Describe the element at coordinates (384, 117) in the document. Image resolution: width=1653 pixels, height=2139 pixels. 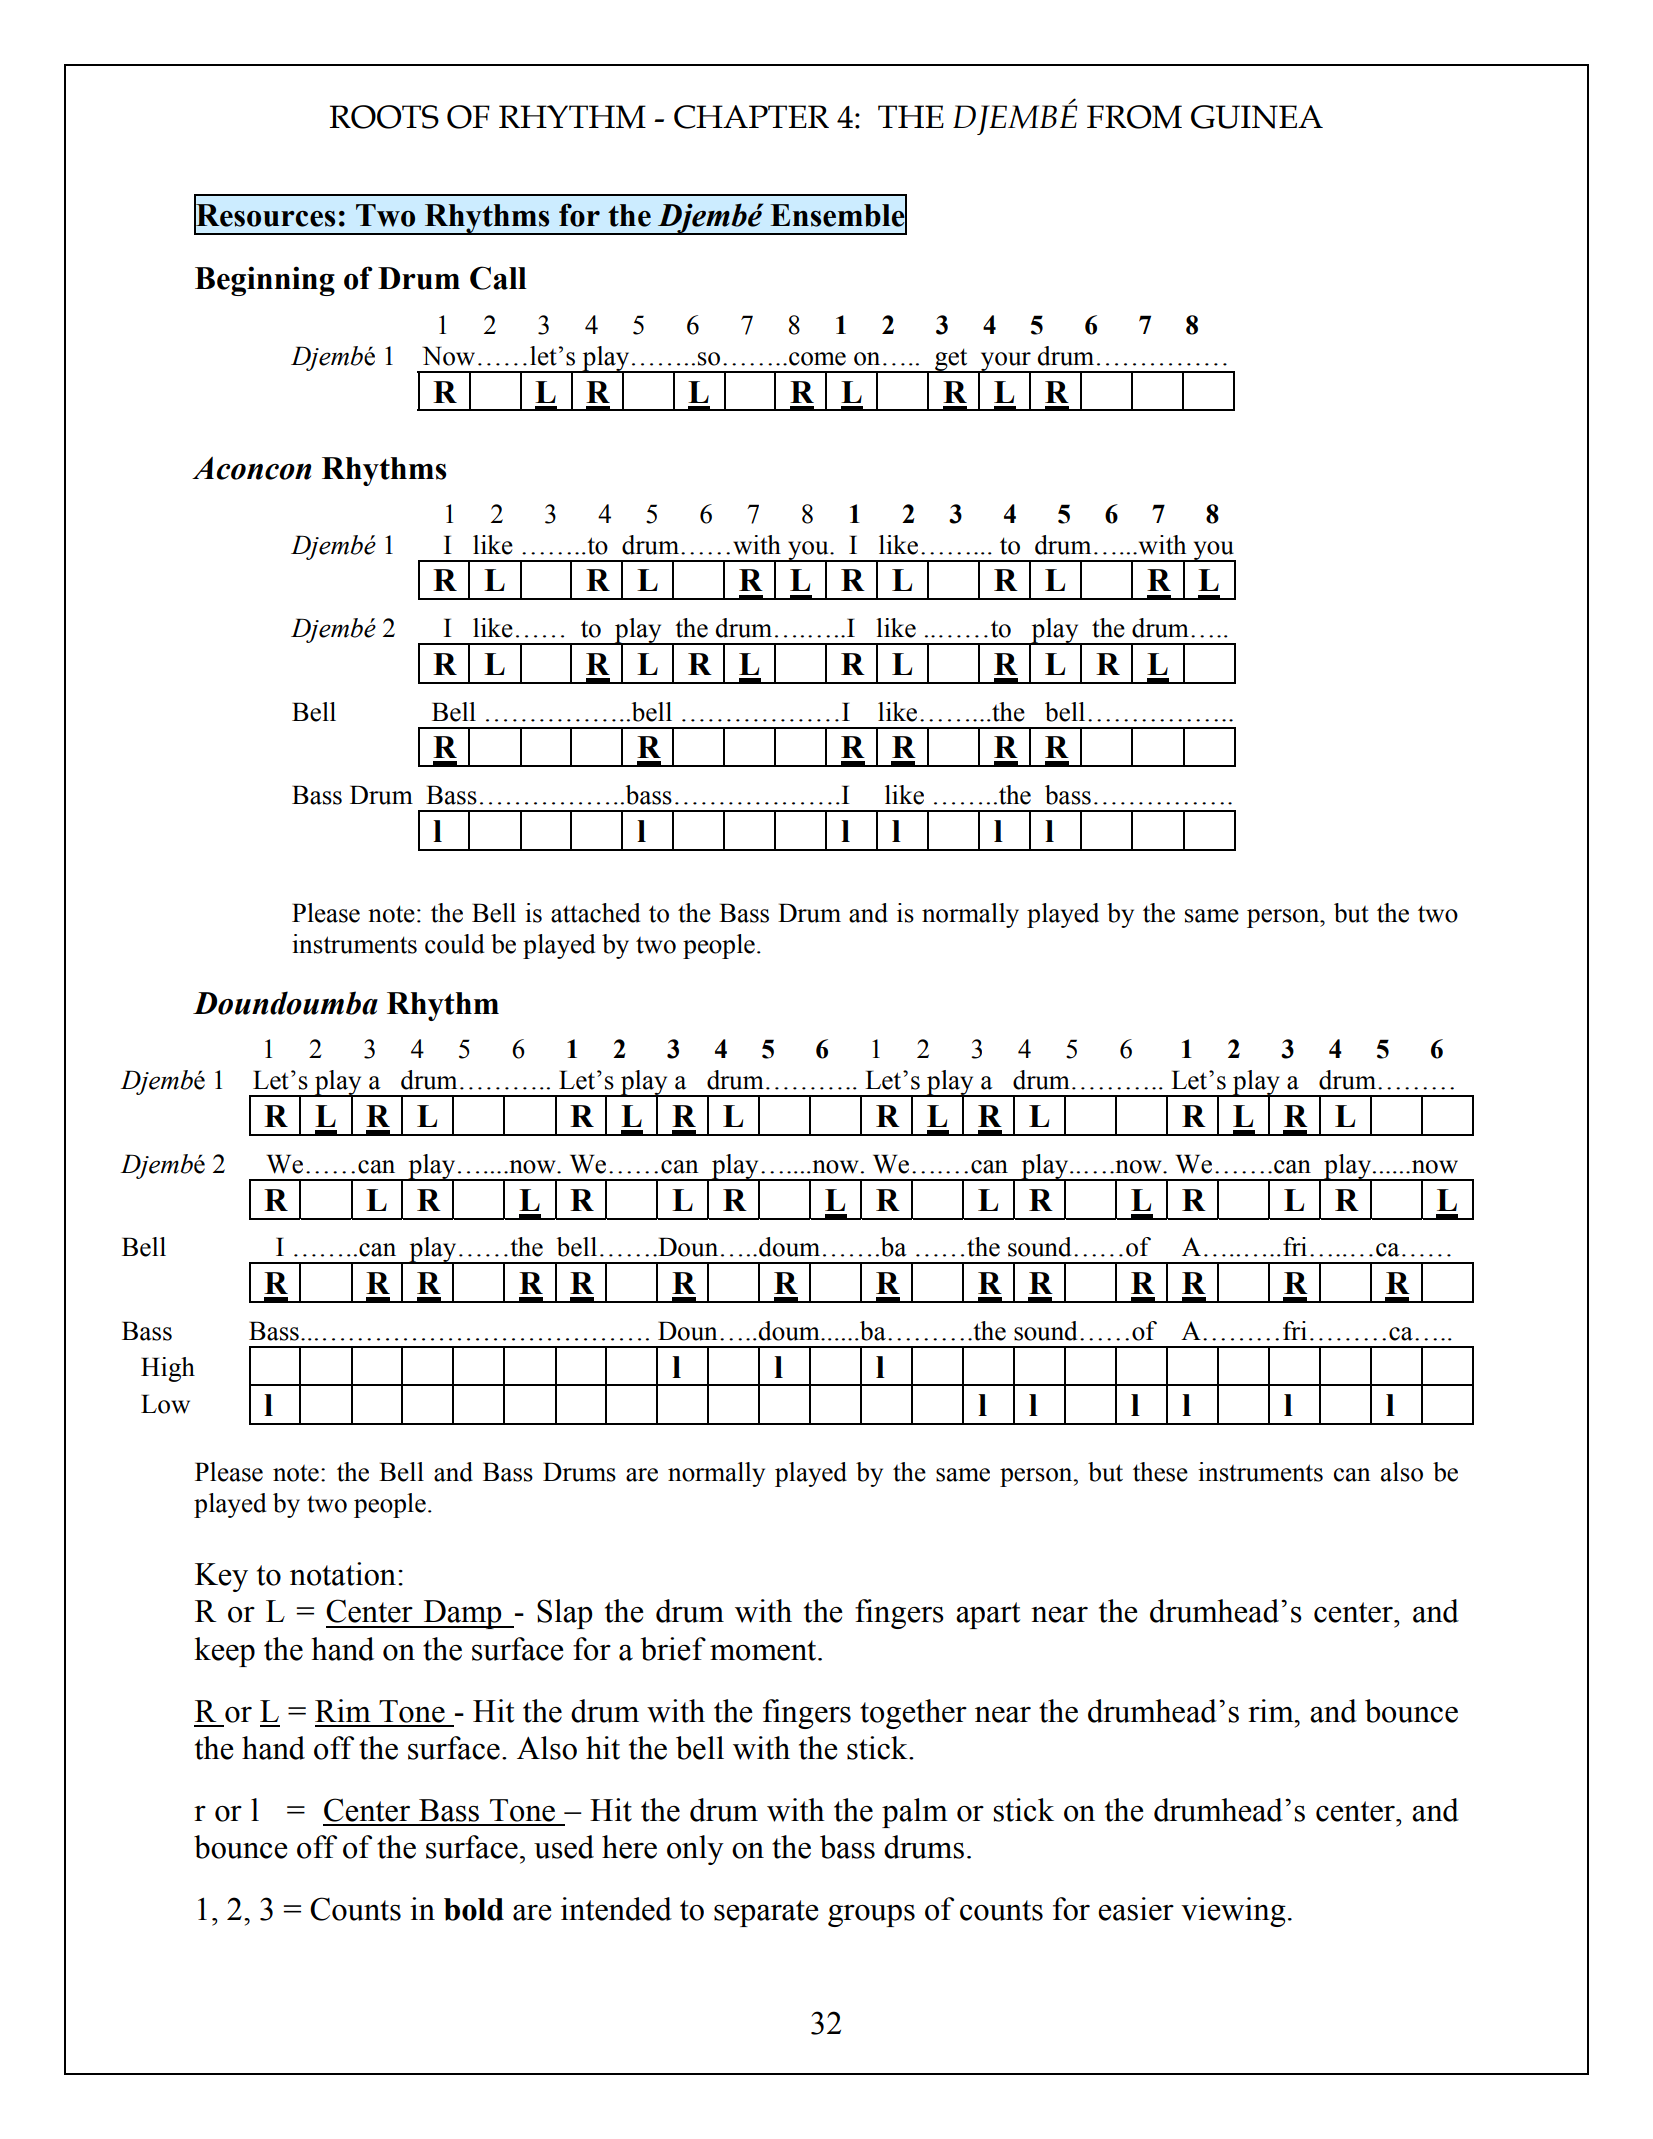
I see `ROOTS` at that location.
